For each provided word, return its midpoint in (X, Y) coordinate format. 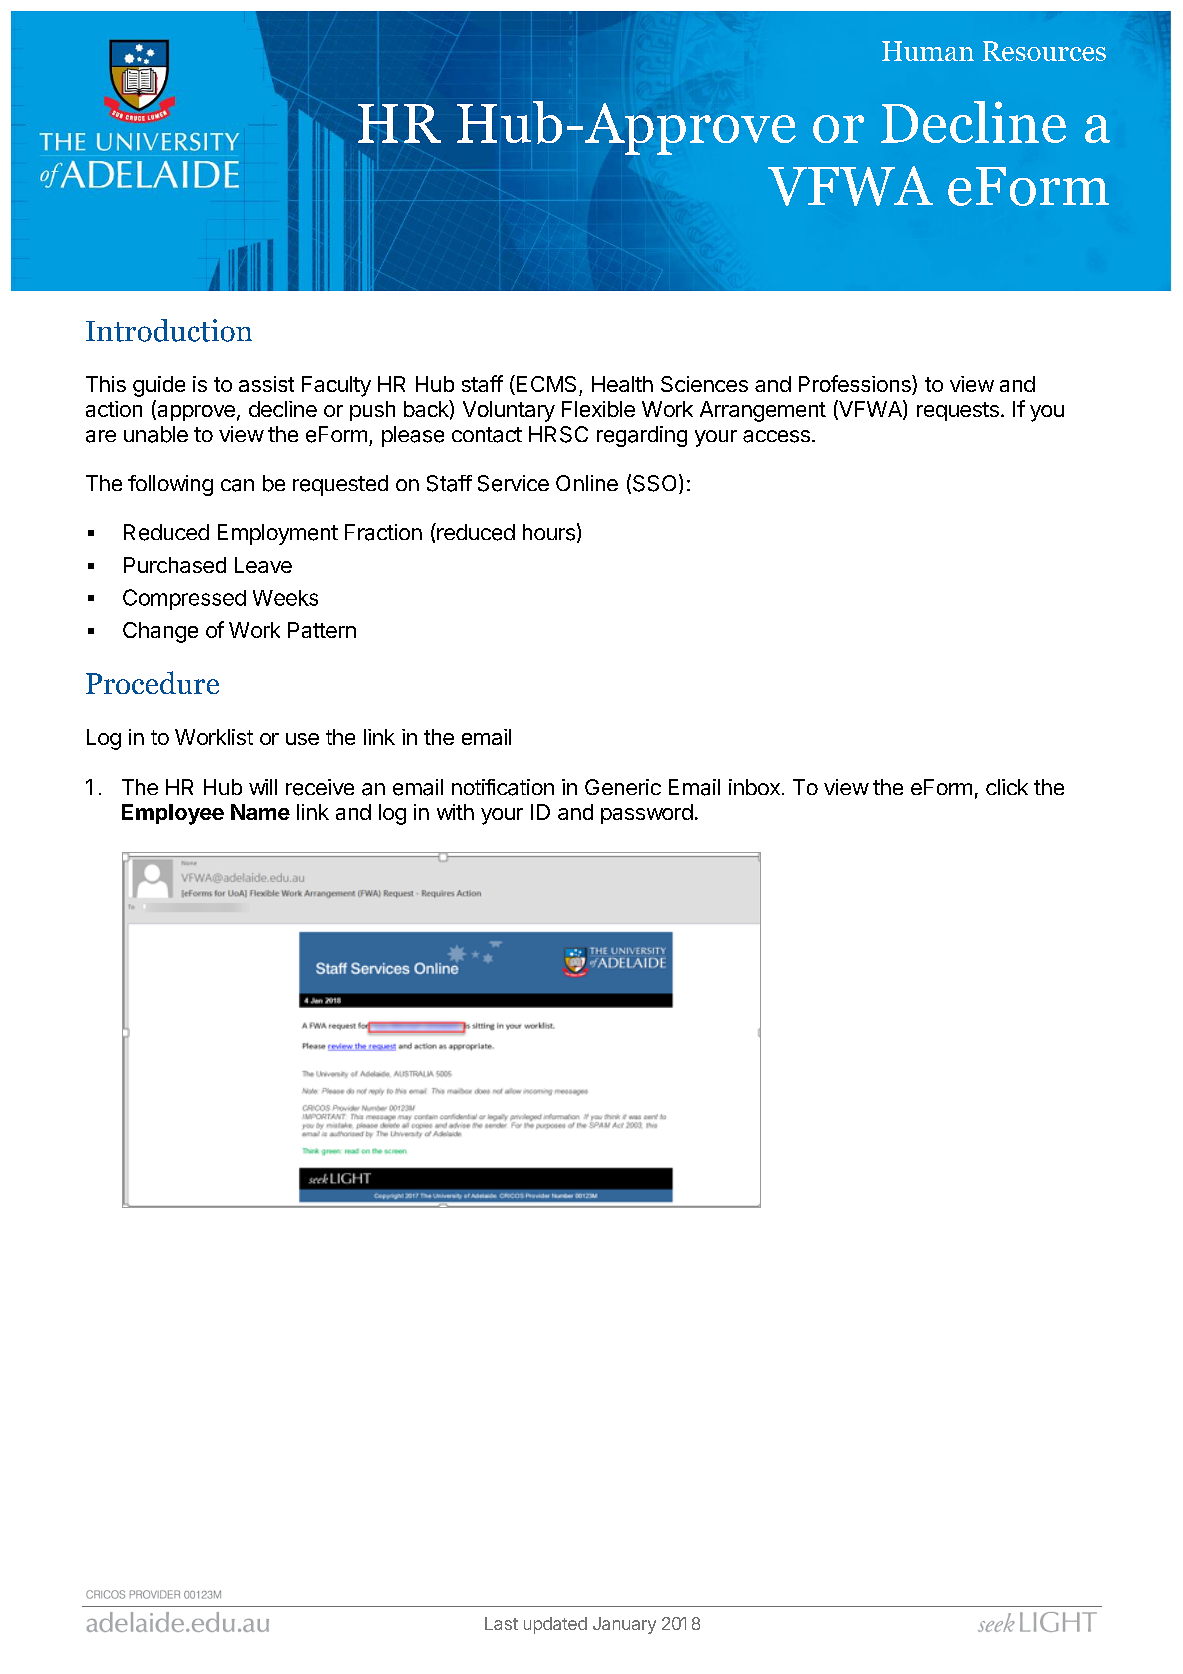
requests (958, 411)
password (647, 814)
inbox (754, 787)
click (1007, 787)
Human (928, 51)
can (237, 485)
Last (501, 1623)
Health (622, 384)
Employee (173, 814)
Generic (623, 787)
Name (260, 812)
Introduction (169, 330)
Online (587, 483)
